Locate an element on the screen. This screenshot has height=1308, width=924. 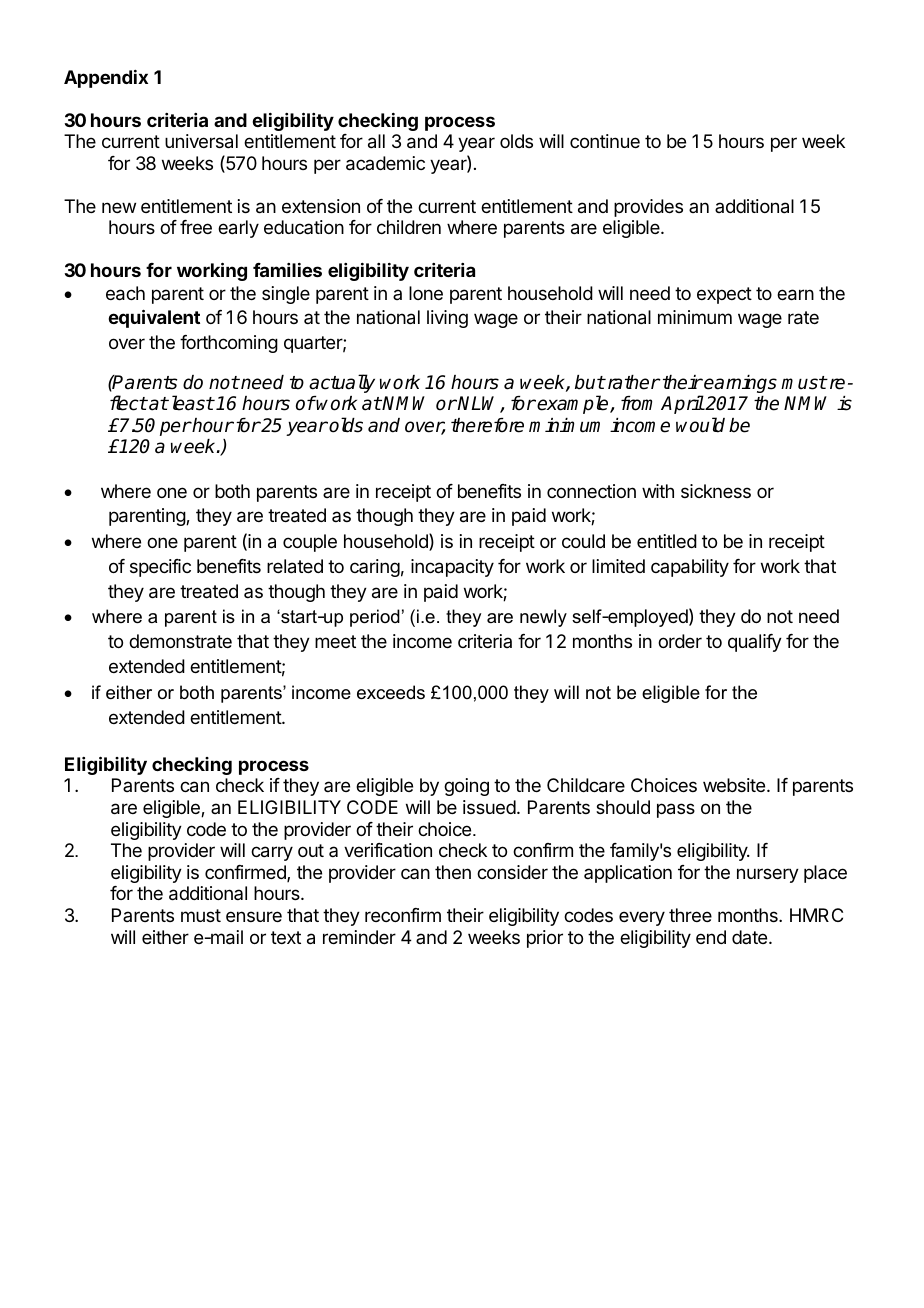
living is located at coordinates (447, 319).
